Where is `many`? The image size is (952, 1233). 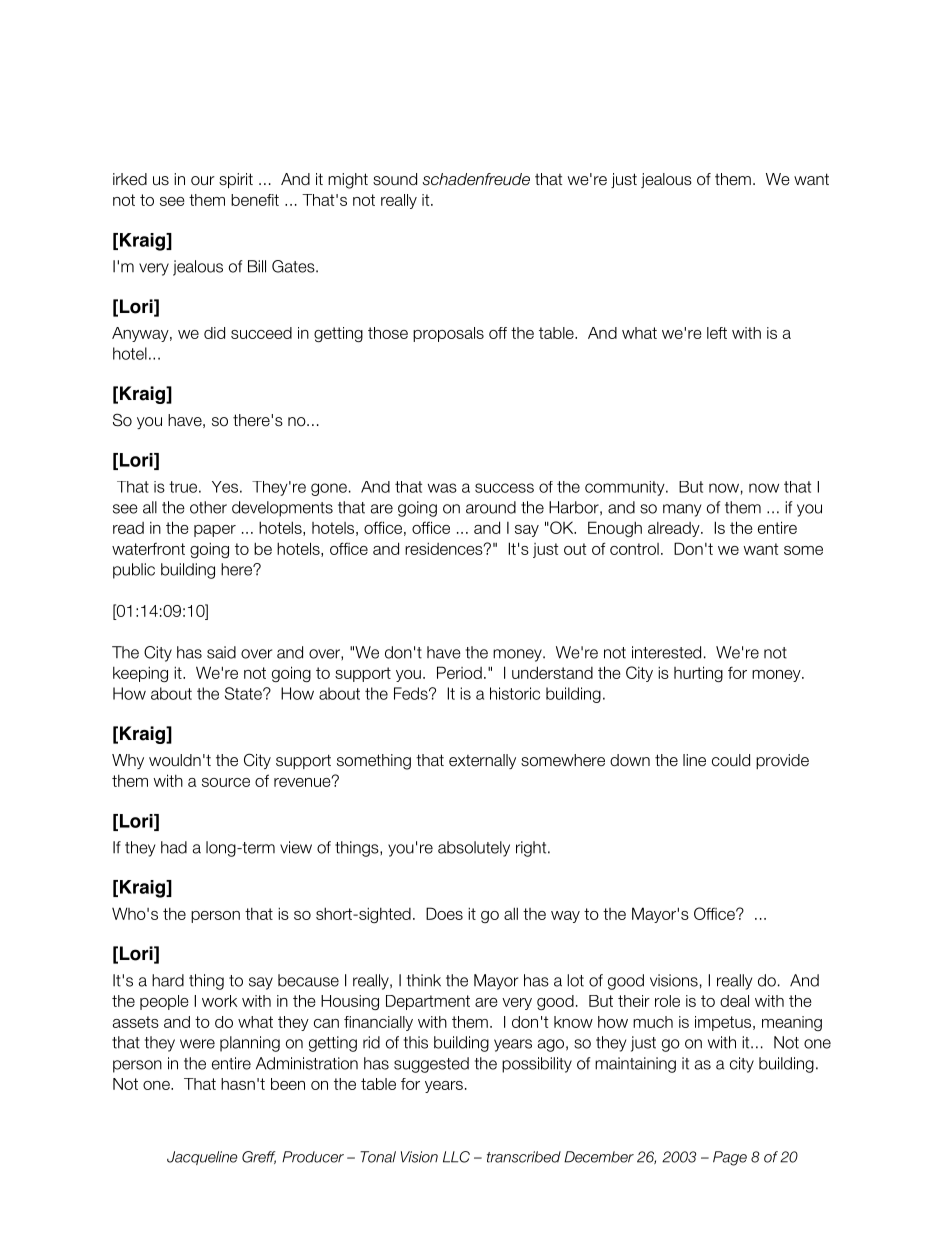 many is located at coordinates (682, 510).
